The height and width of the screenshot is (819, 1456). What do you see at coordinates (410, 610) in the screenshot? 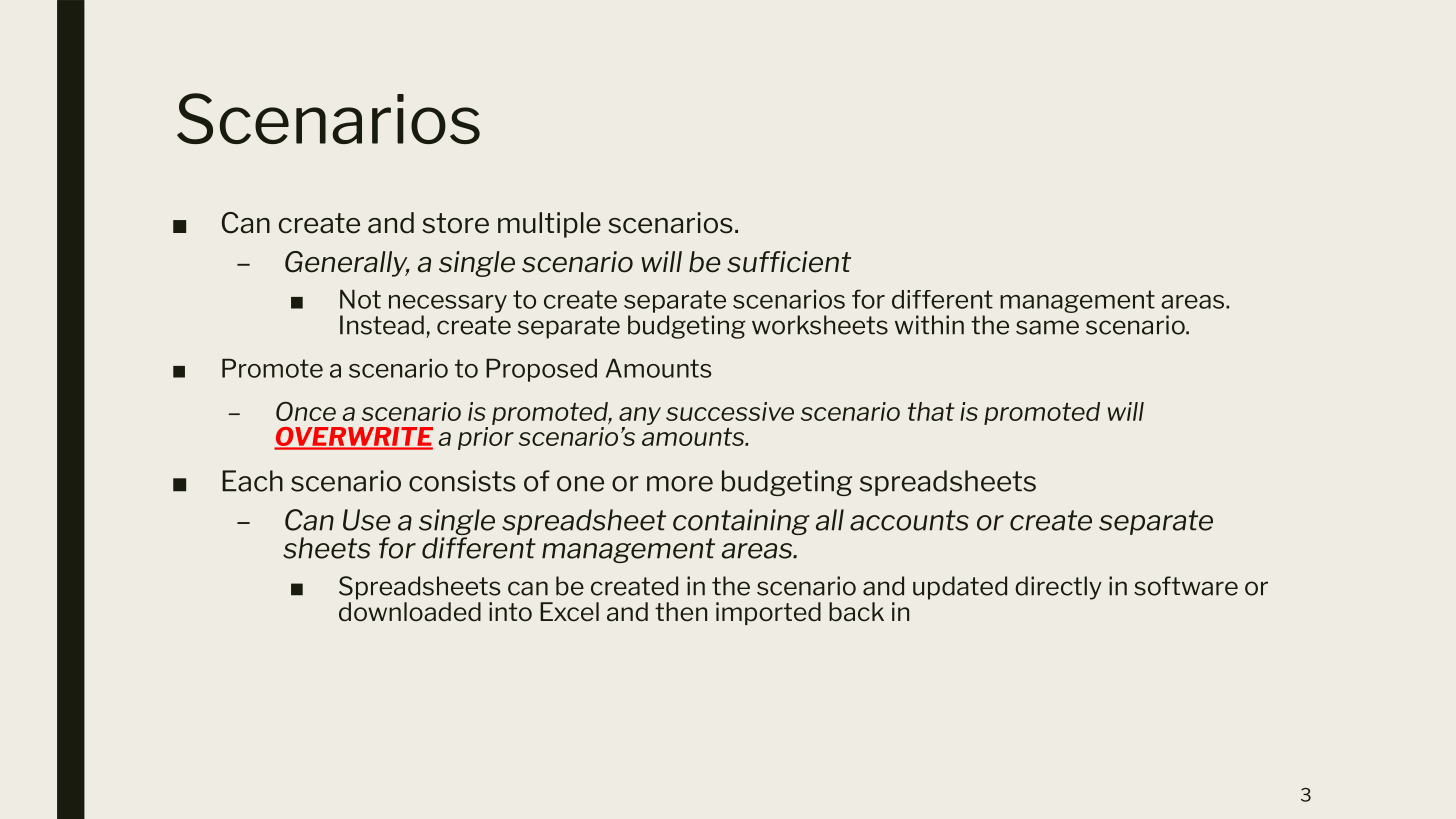
I see `downloaded` at bounding box center [410, 610].
